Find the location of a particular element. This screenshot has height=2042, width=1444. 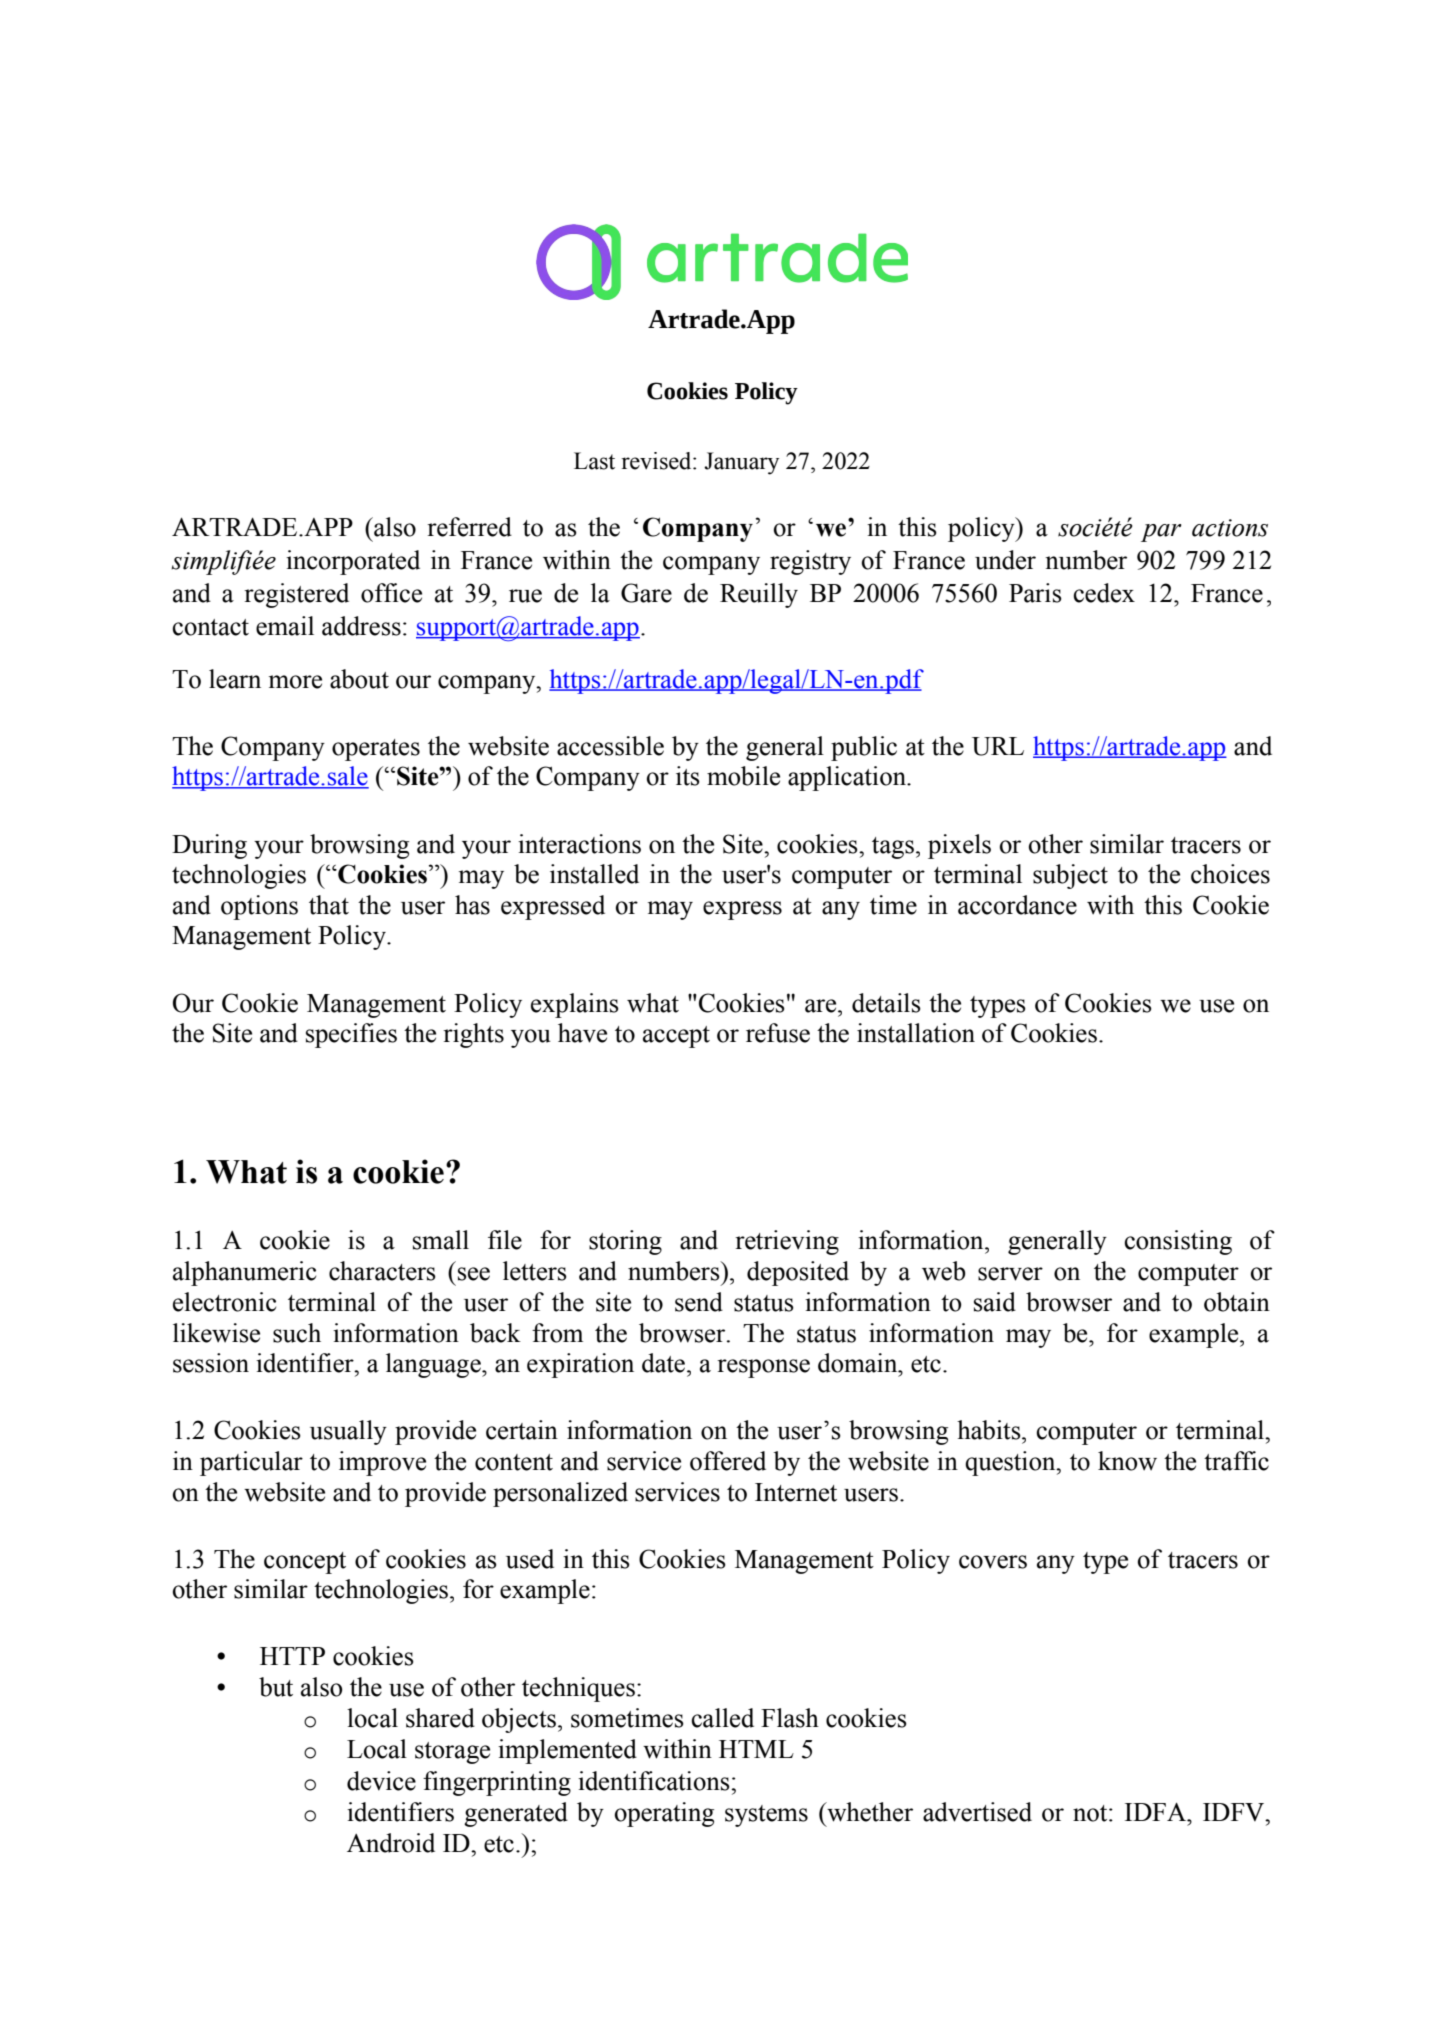

subject is located at coordinates (1070, 876).
